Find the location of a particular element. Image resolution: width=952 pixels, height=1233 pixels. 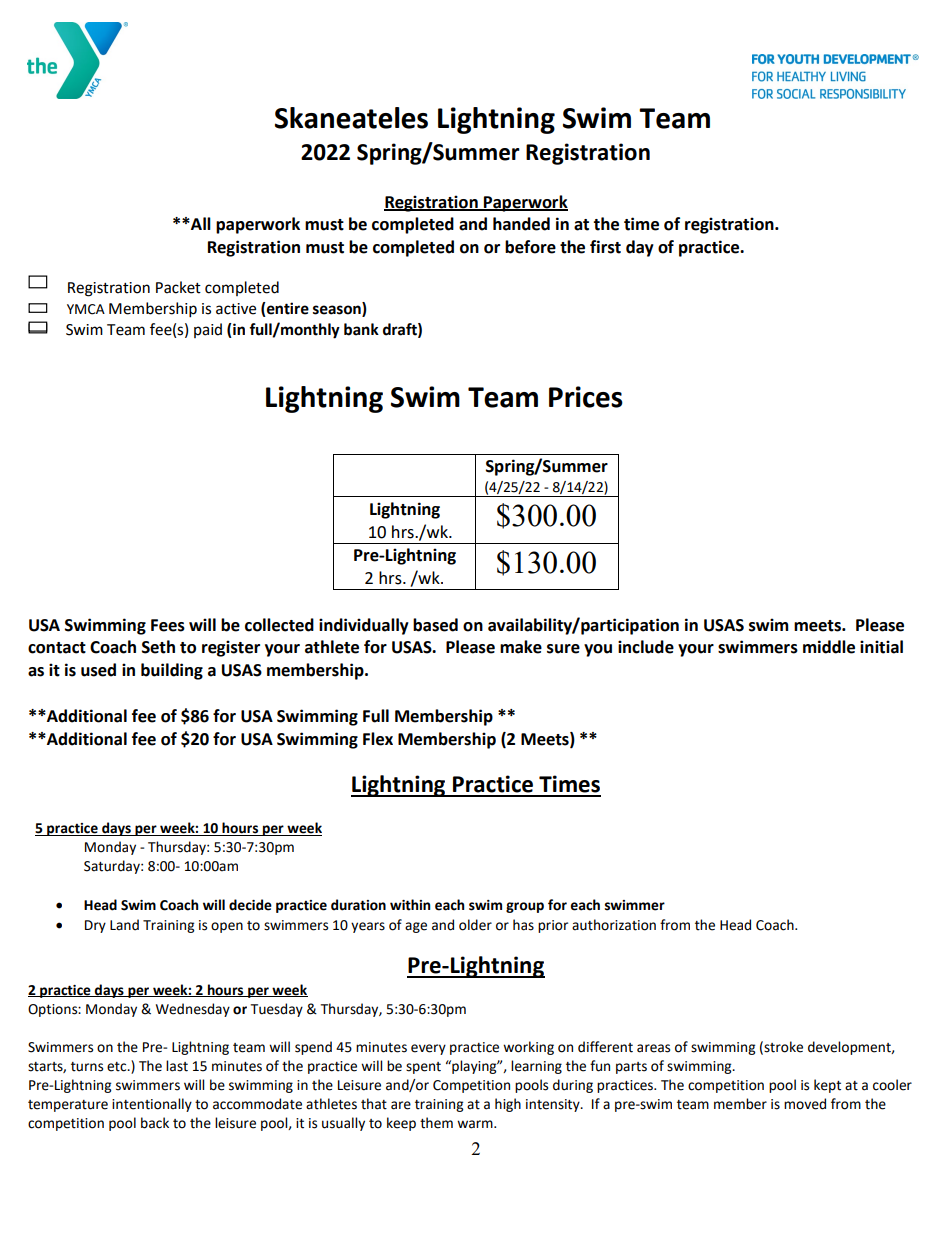

decide is located at coordinates (250, 905).
